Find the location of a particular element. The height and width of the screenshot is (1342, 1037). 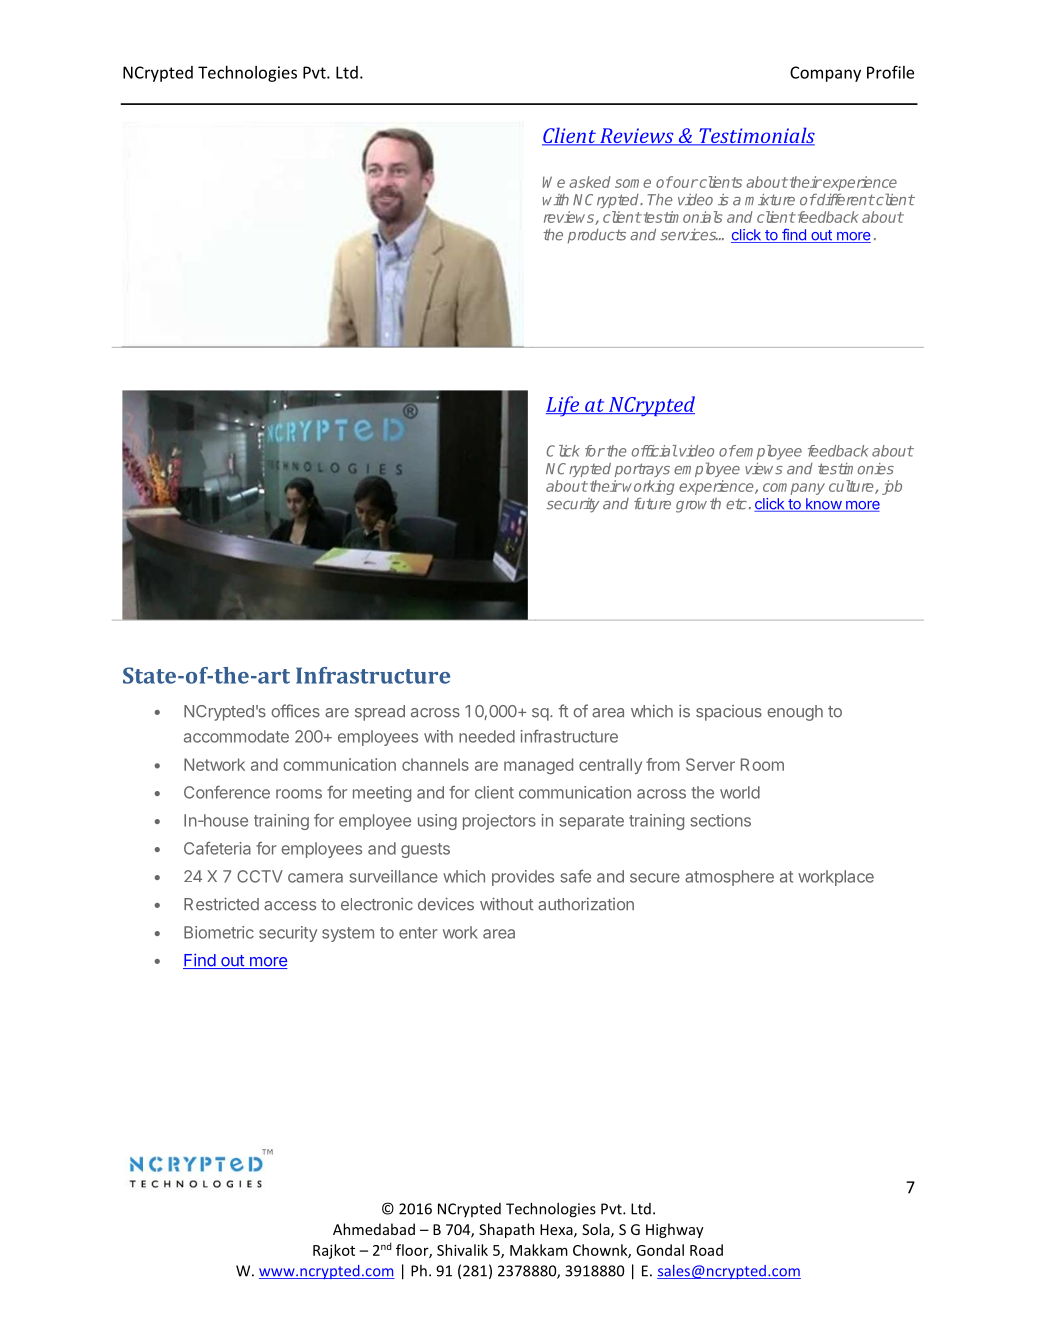

Profile is located at coordinates (890, 72).
